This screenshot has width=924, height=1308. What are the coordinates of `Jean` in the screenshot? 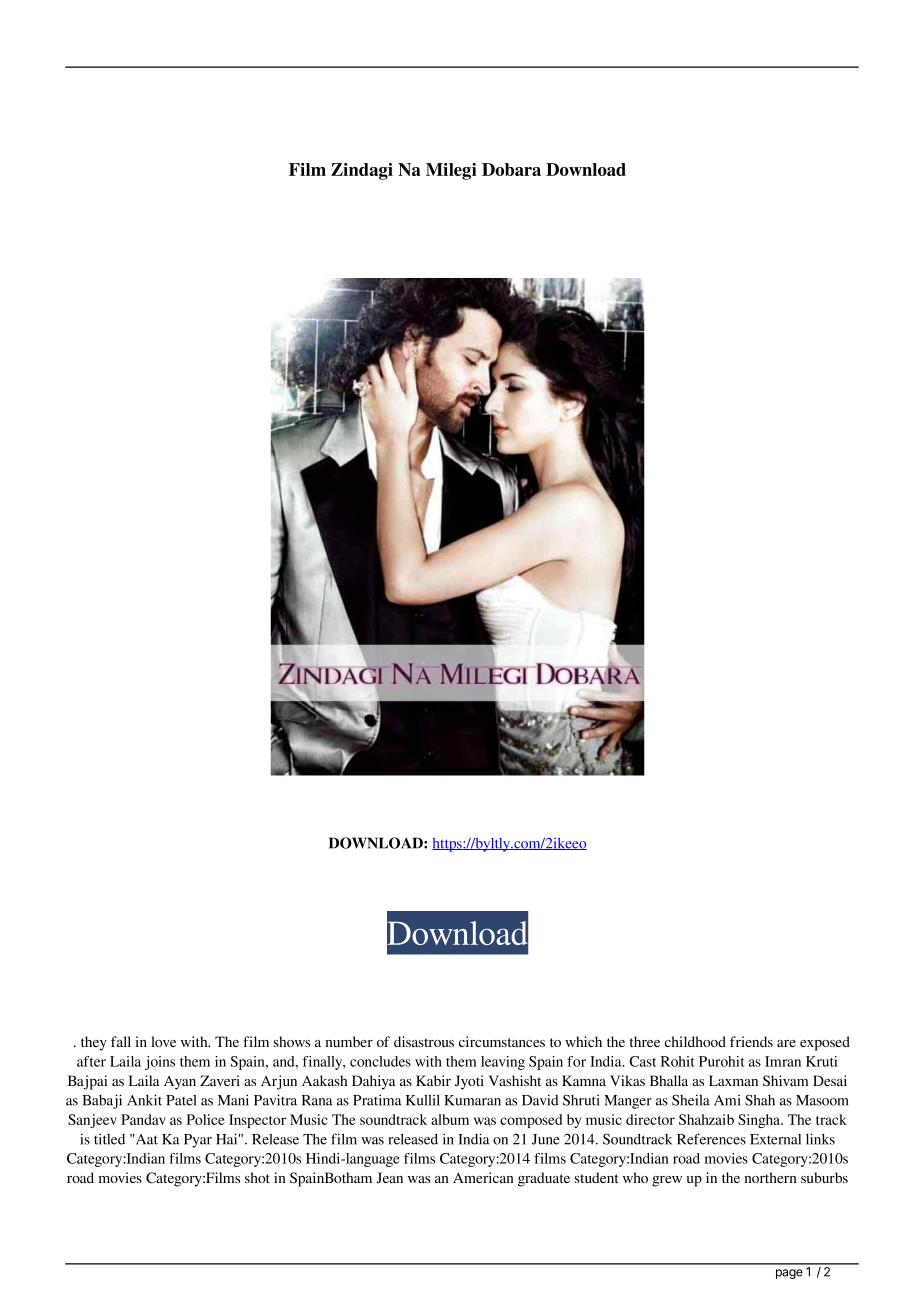 It's located at (389, 1177).
